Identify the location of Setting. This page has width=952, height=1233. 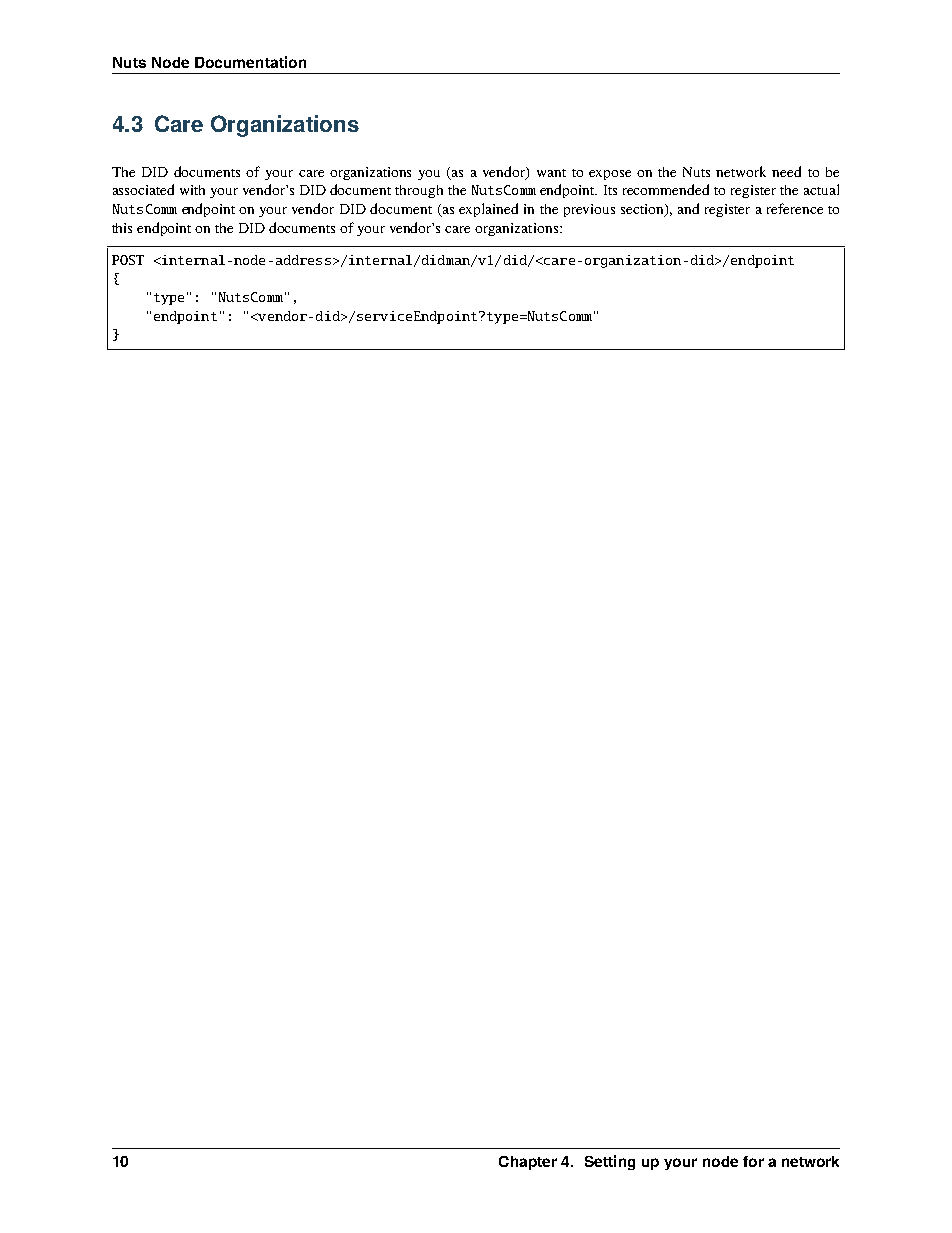
(610, 1162).
